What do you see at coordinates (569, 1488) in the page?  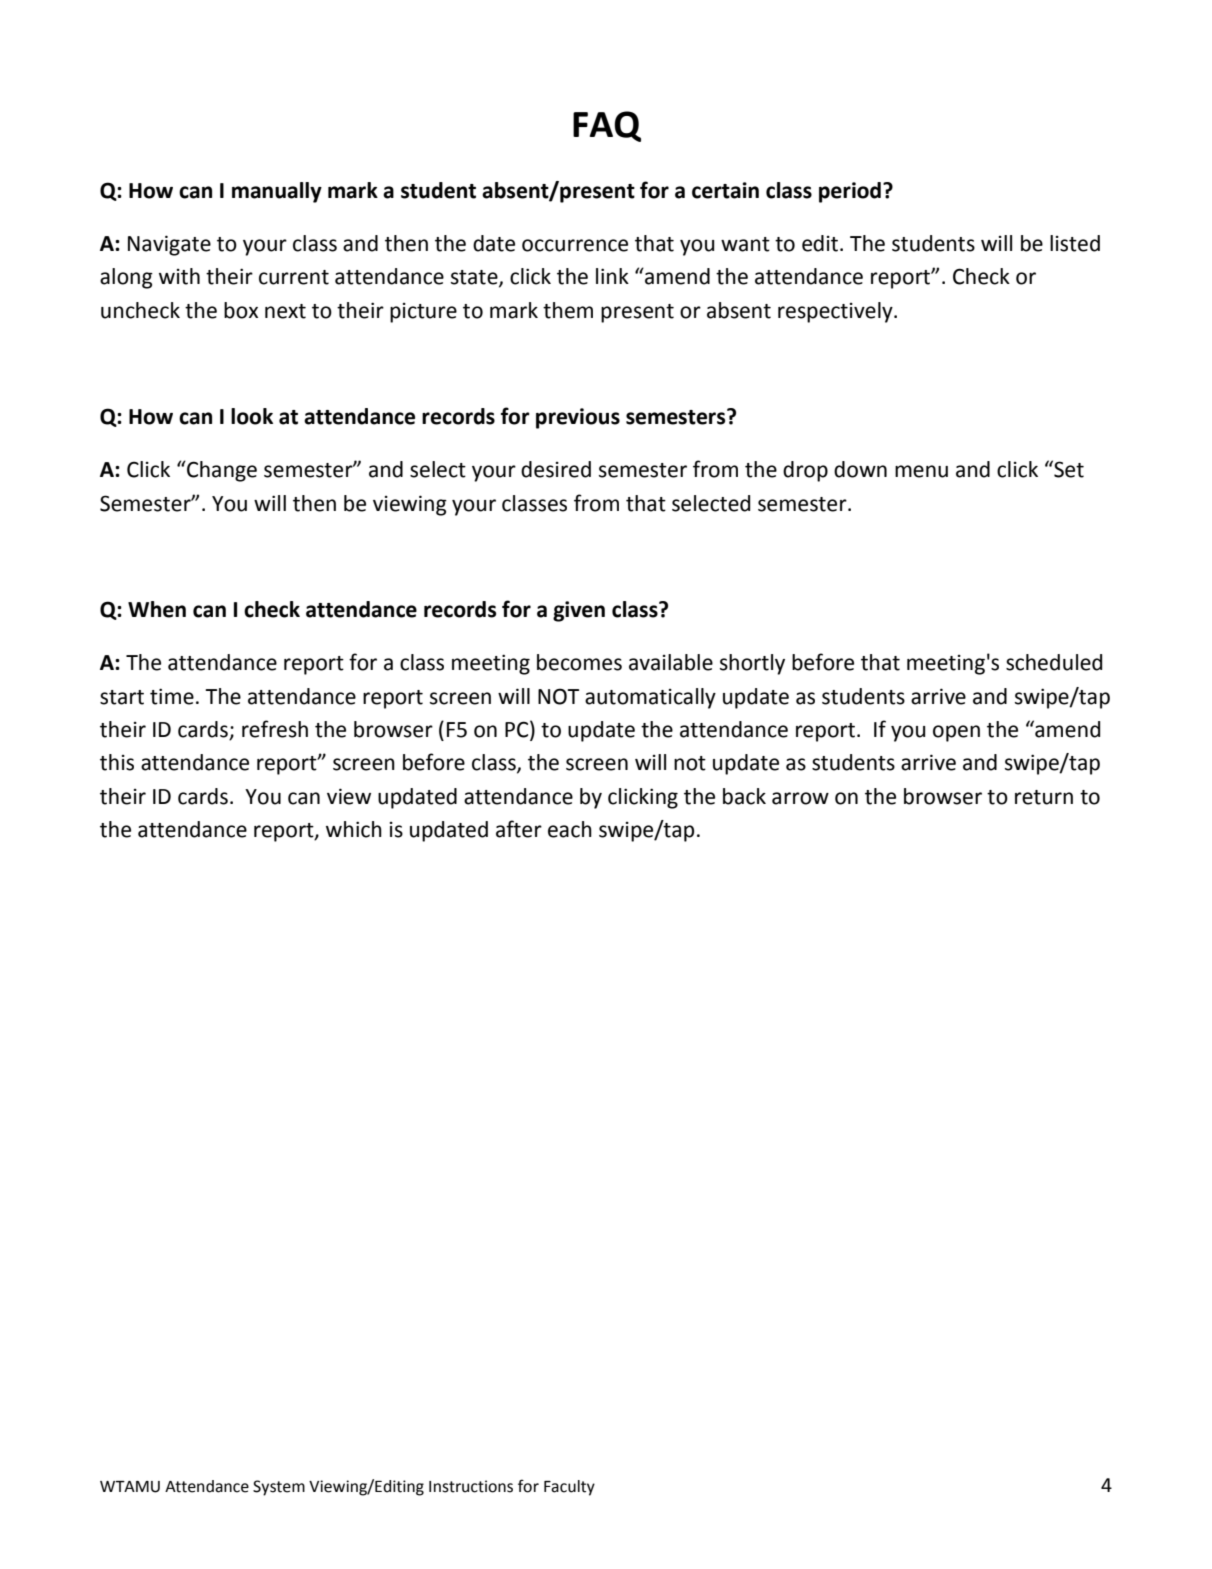 I see `Faculty` at bounding box center [569, 1488].
